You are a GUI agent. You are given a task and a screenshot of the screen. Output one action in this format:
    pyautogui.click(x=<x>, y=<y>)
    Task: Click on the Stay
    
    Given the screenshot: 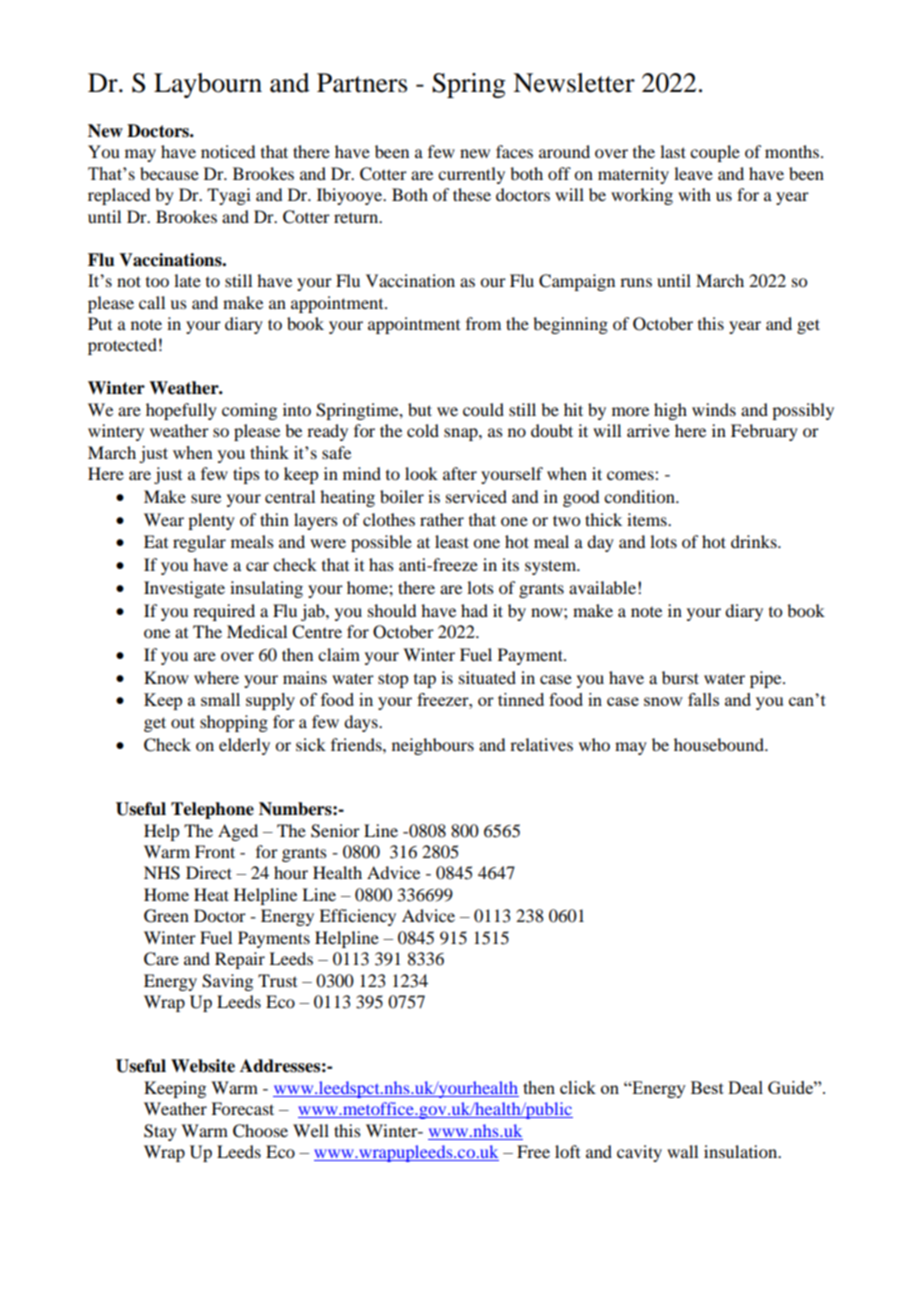 What is the action you would take?
    pyautogui.click(x=160, y=1132)
